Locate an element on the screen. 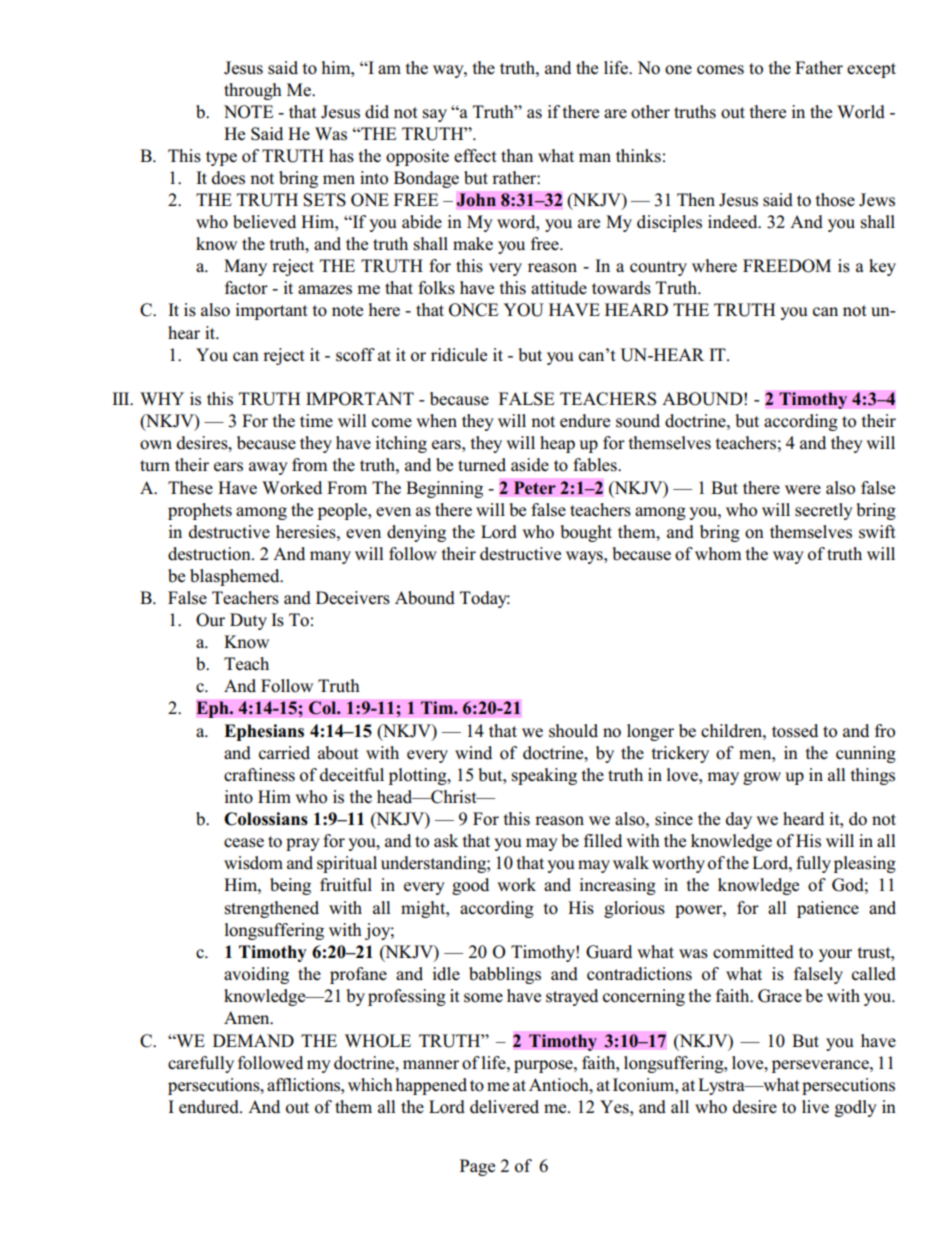 Image resolution: width=952 pixels, height=1233 pixels. godly is located at coordinates (856, 1108).
